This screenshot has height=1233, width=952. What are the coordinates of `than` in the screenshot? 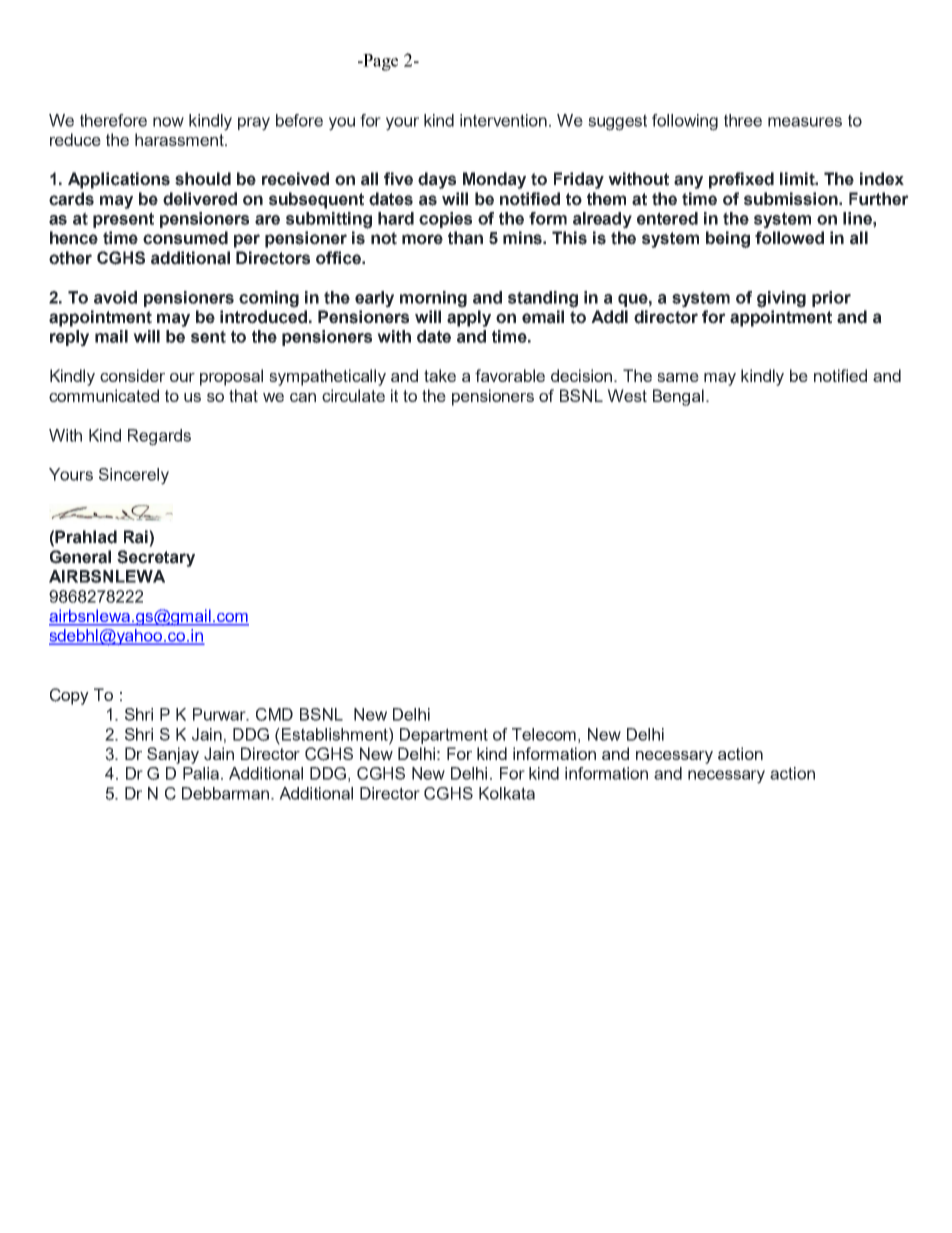 It's located at (465, 238).
